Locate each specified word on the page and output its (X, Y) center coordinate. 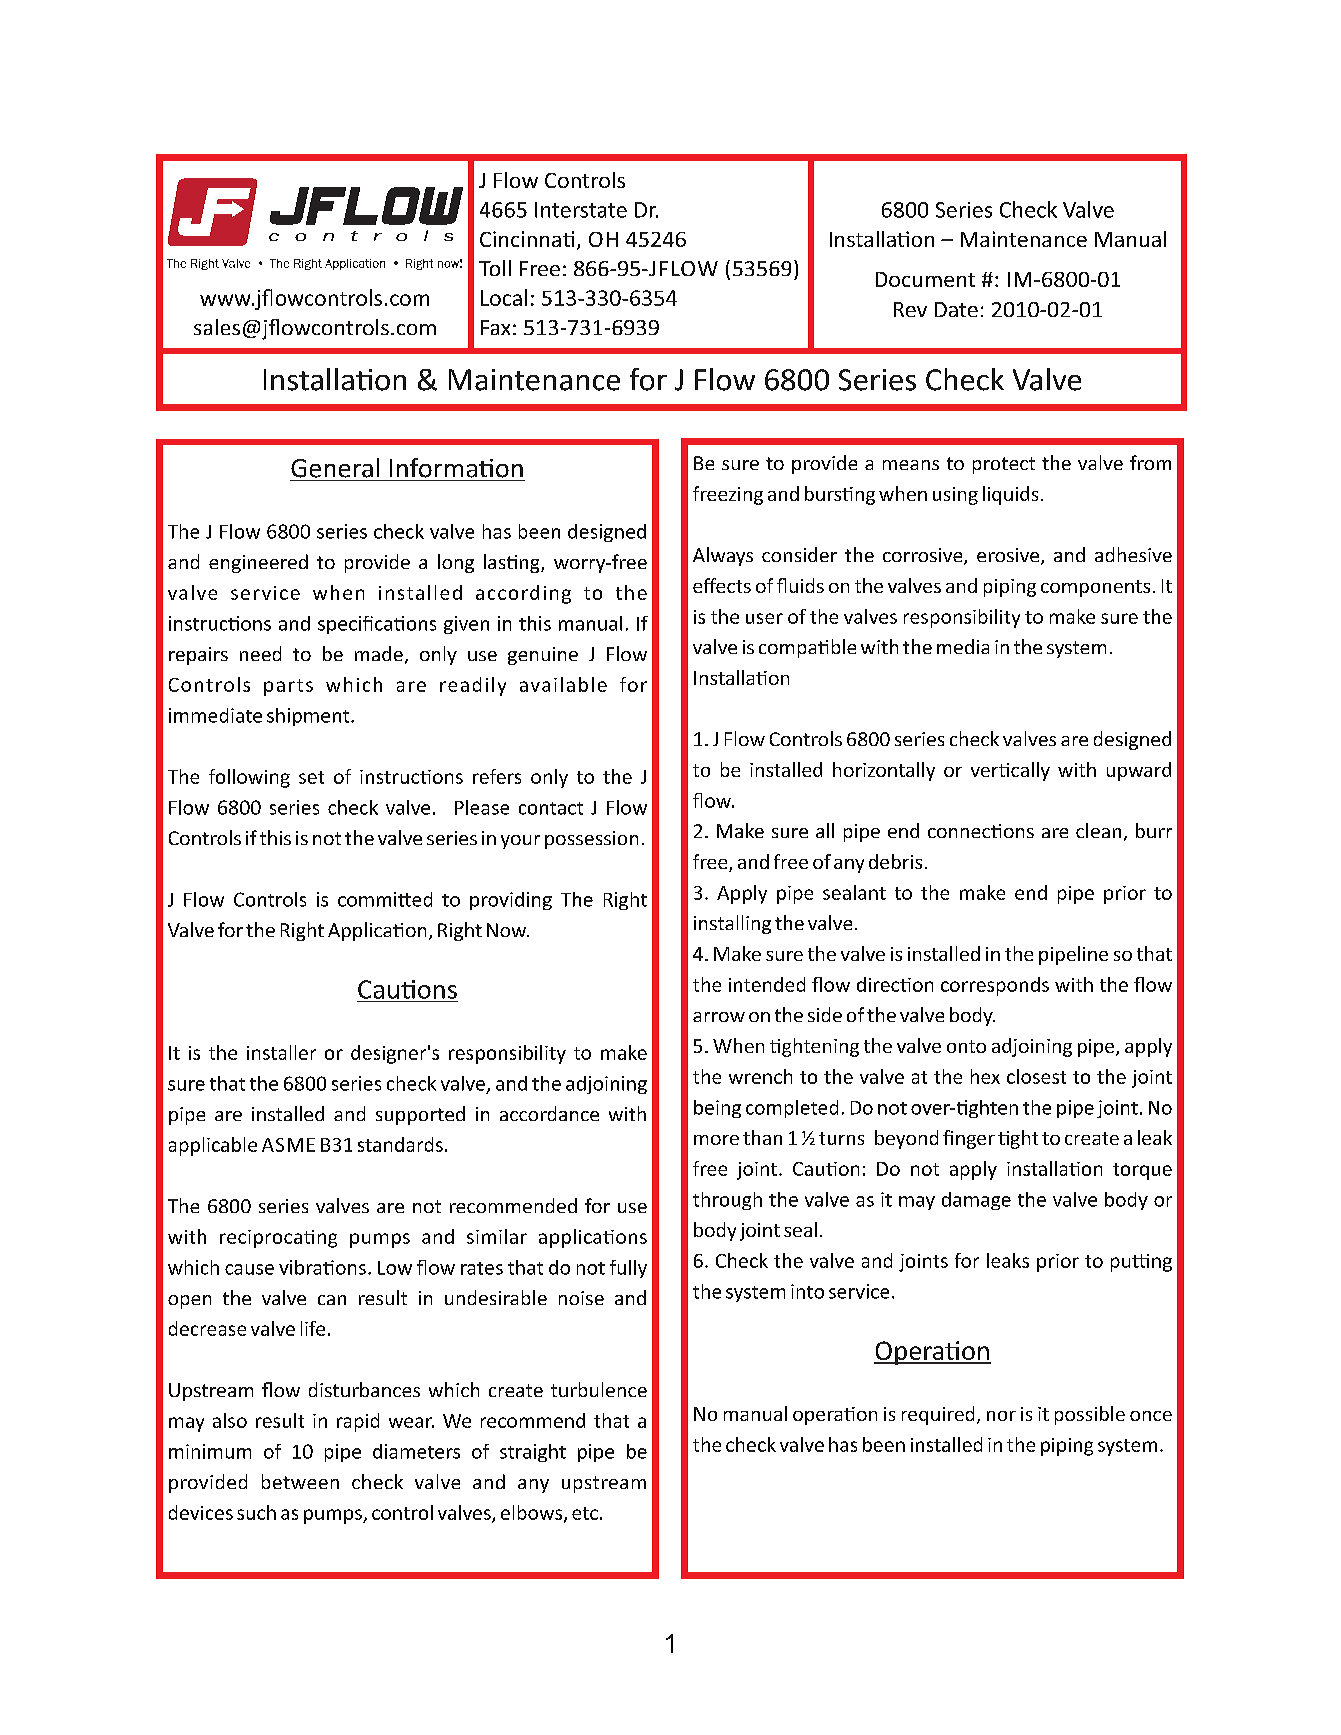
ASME (288, 1145)
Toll (495, 268)
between (300, 1481)
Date (956, 309)
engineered (258, 563)
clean (1098, 830)
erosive (1009, 556)
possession (591, 840)
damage (976, 1201)
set (311, 777)
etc (585, 1513)
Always (723, 556)
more (716, 1140)
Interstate (581, 210)
